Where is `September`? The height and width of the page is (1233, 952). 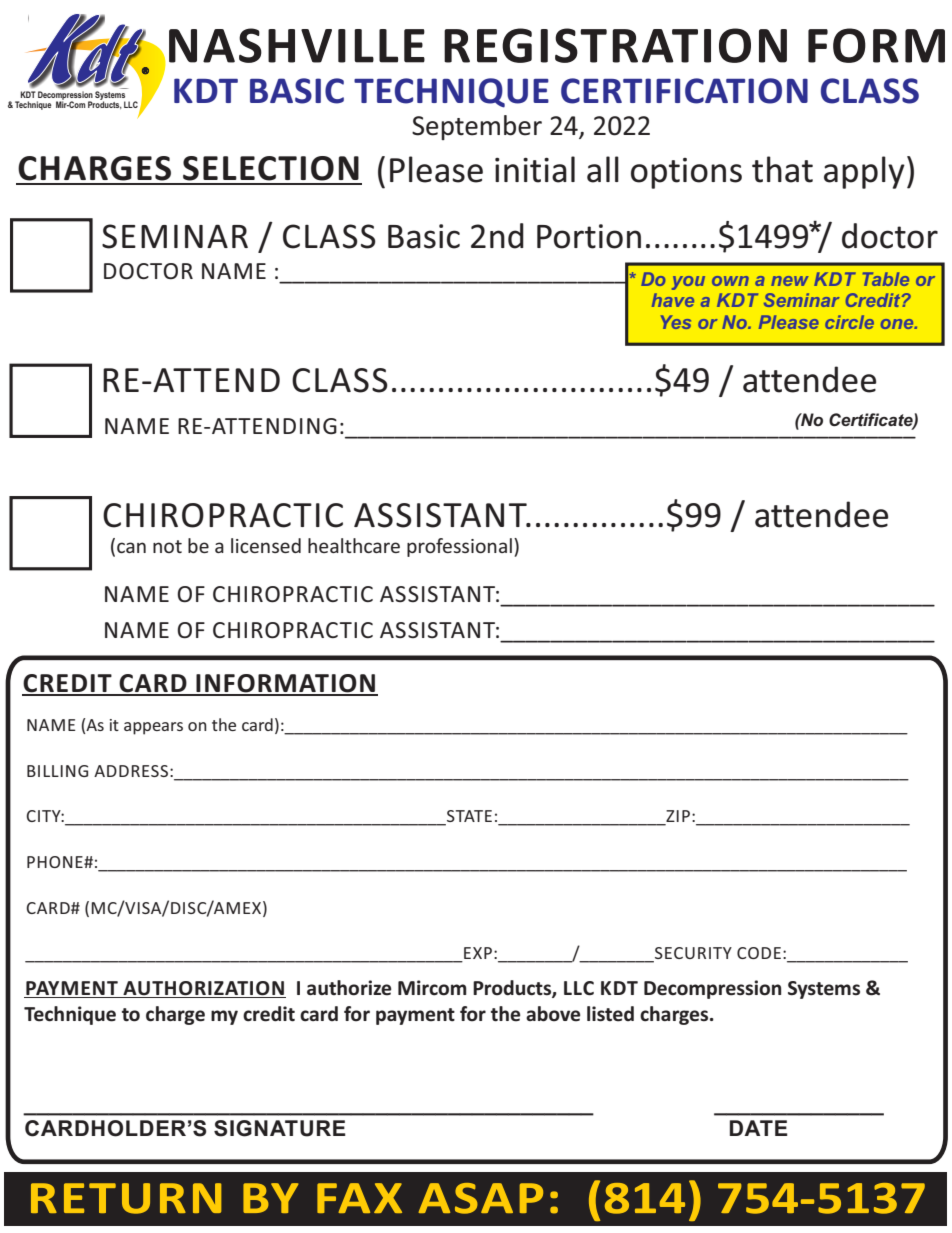 September is located at coordinates (477, 127).
